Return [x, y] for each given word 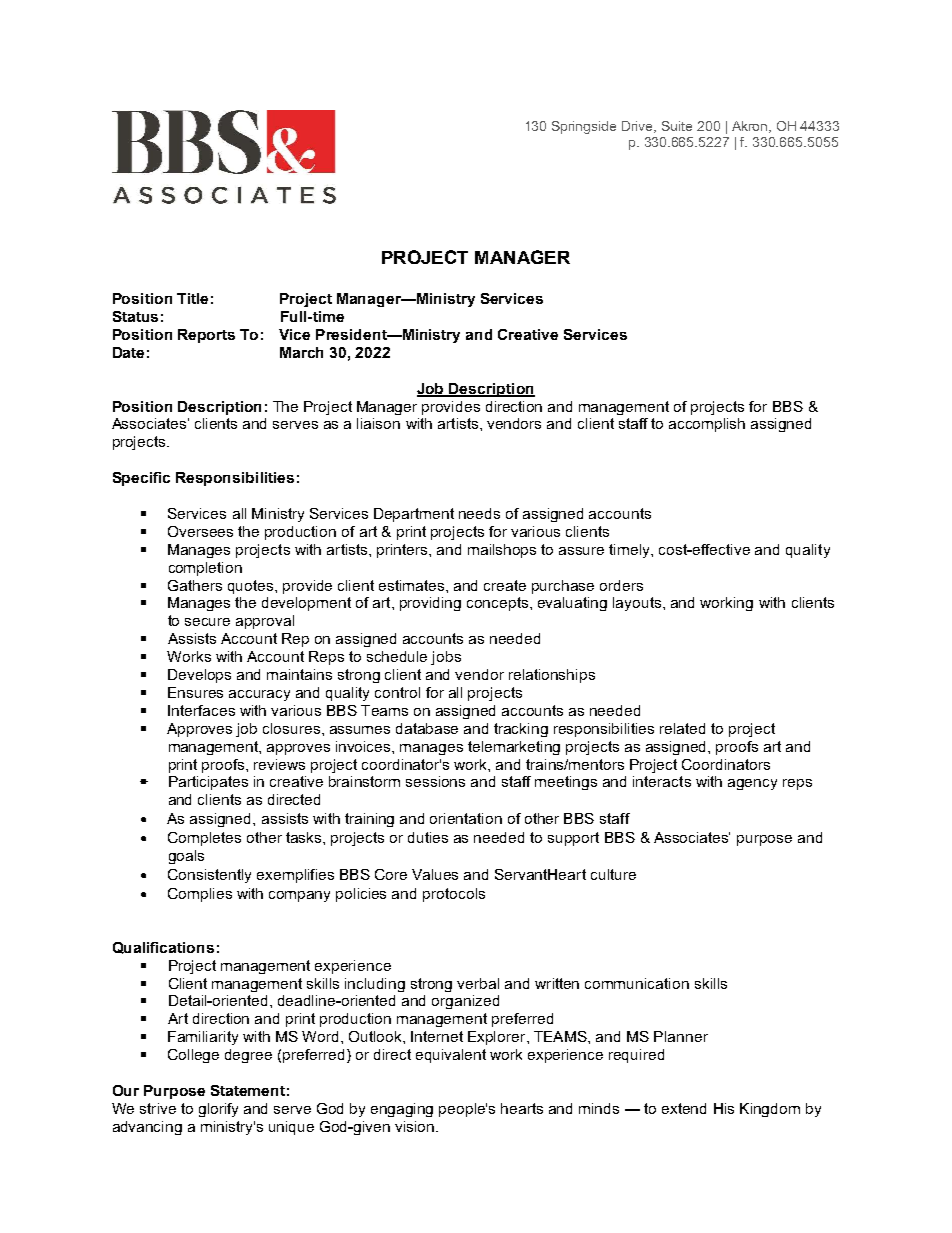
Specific [141, 479]
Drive [639, 127]
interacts [662, 781]
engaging [402, 1110]
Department [414, 515]
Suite [677, 126]
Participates [208, 783]
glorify [218, 1110]
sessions [435, 781]
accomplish [707, 425]
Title [192, 298]
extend [684, 1108]
